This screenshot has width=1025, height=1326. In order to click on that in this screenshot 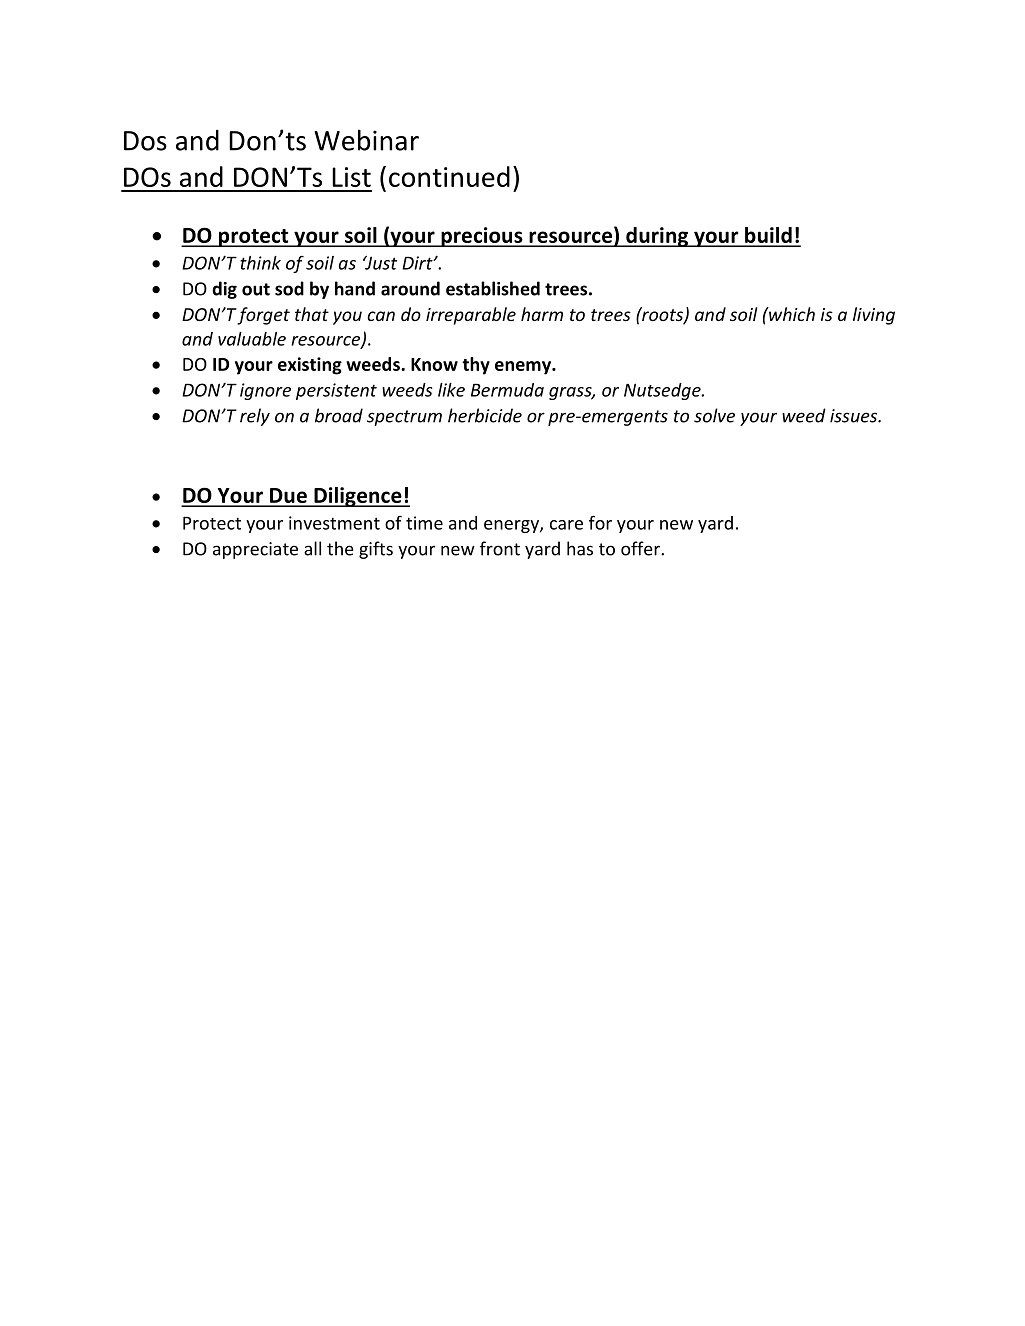, I will do `click(312, 314)`.
